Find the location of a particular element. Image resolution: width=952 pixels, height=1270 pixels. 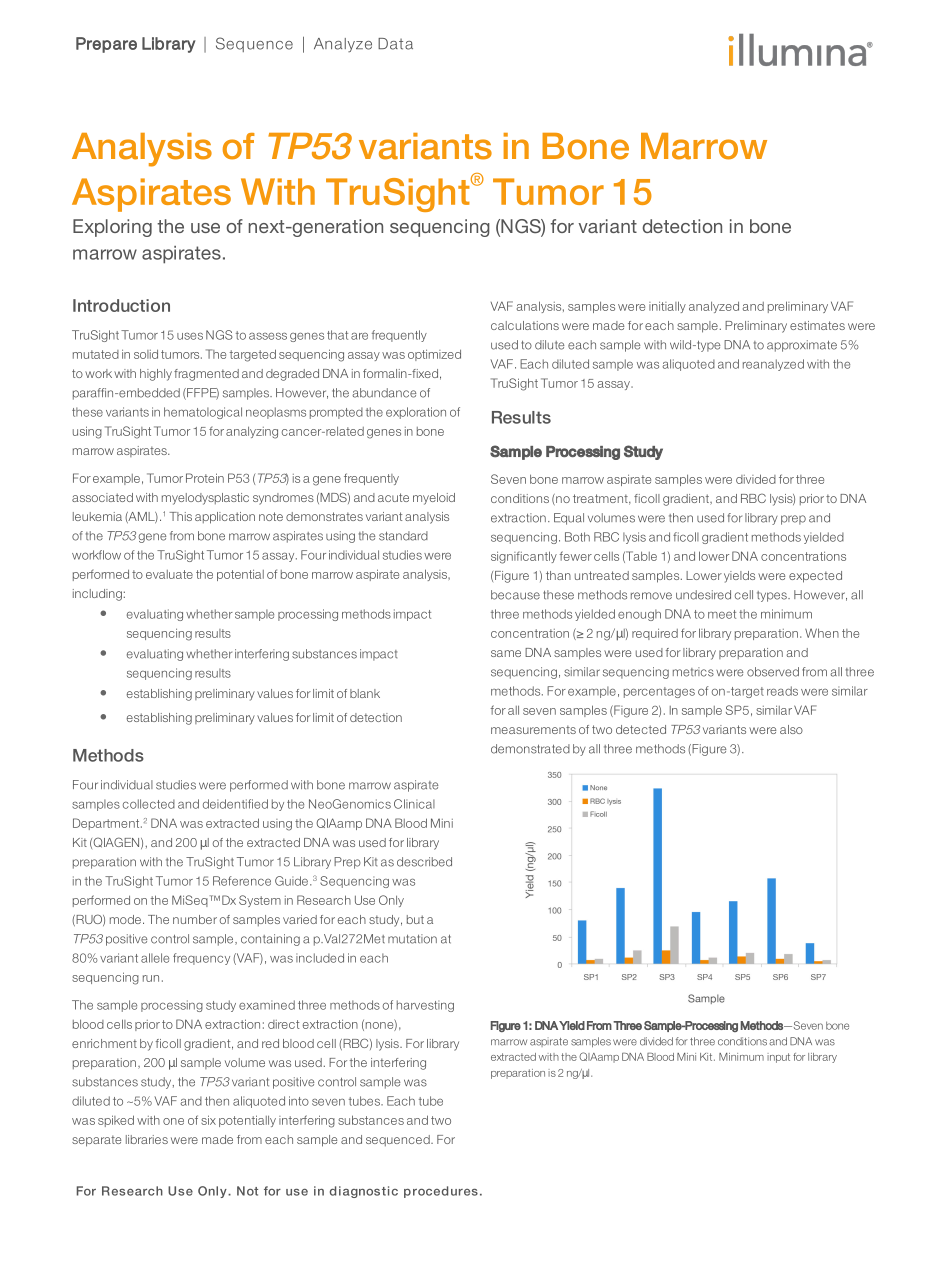

but is located at coordinates (415, 919).
